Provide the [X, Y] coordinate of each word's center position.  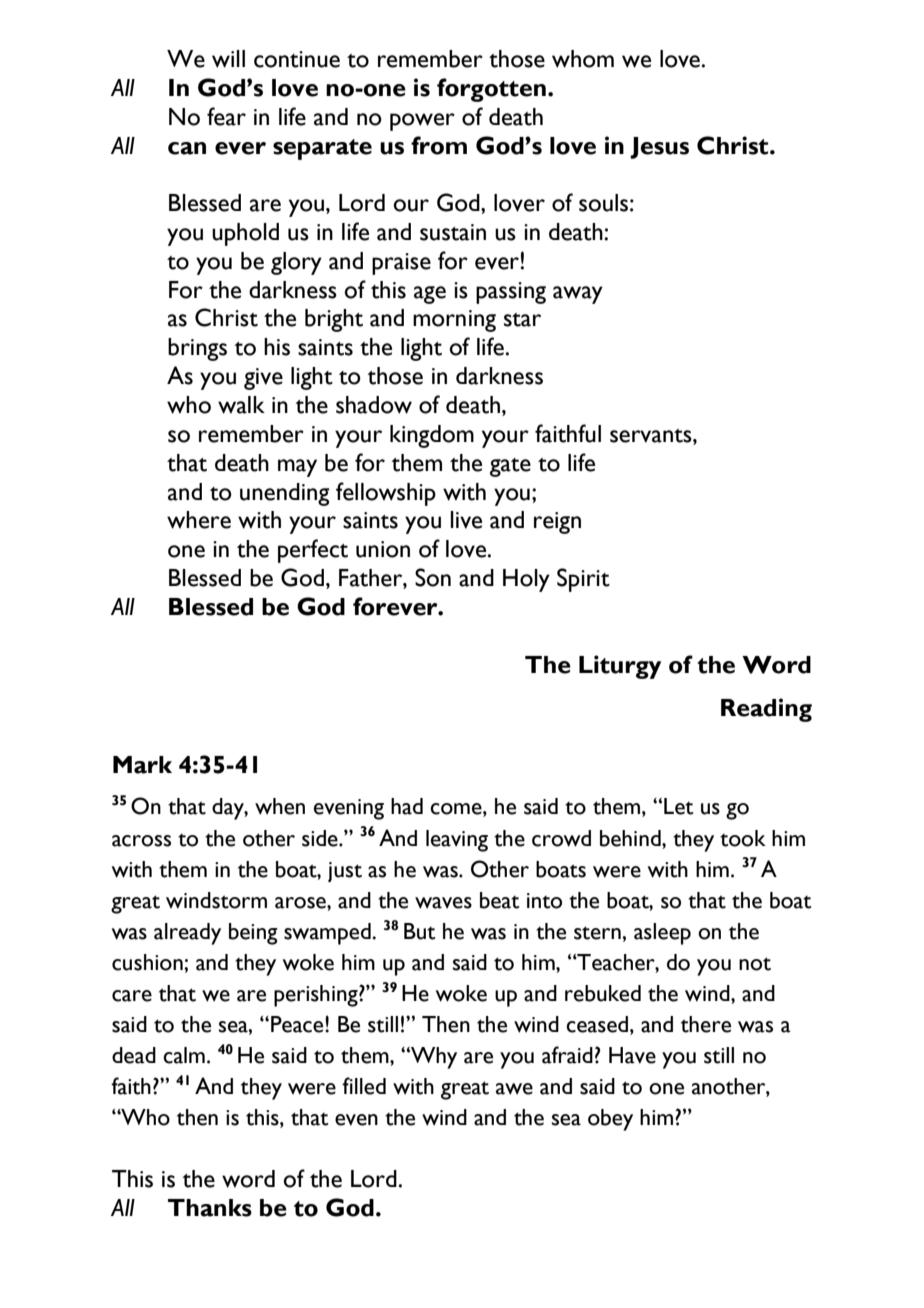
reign [557, 523]
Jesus [659, 148]
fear [226, 116]
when [280, 806]
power [422, 122]
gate [510, 467]
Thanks [210, 1208]
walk [241, 405]
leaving [457, 841]
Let [678, 806]
